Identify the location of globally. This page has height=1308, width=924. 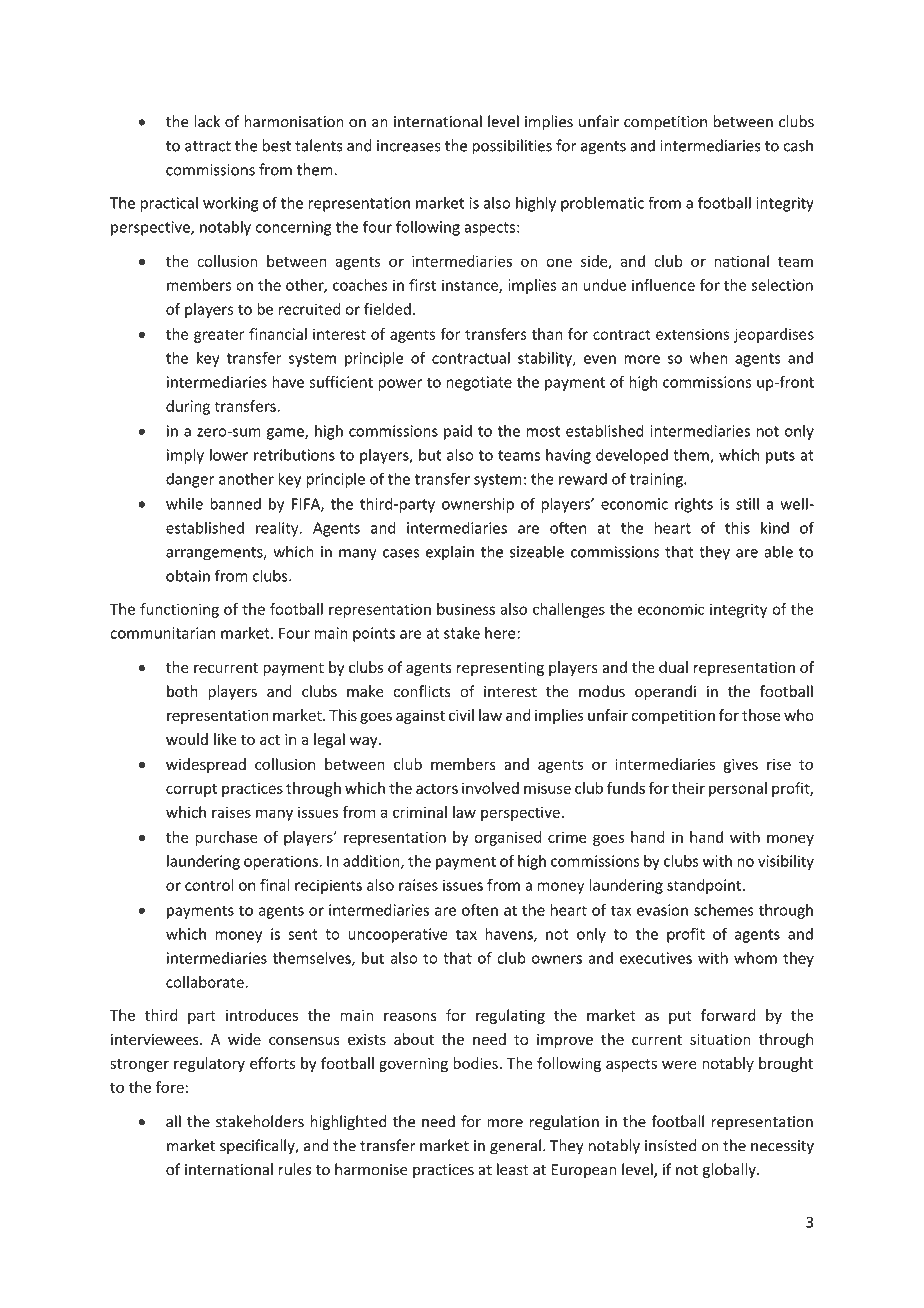
(730, 1170).
